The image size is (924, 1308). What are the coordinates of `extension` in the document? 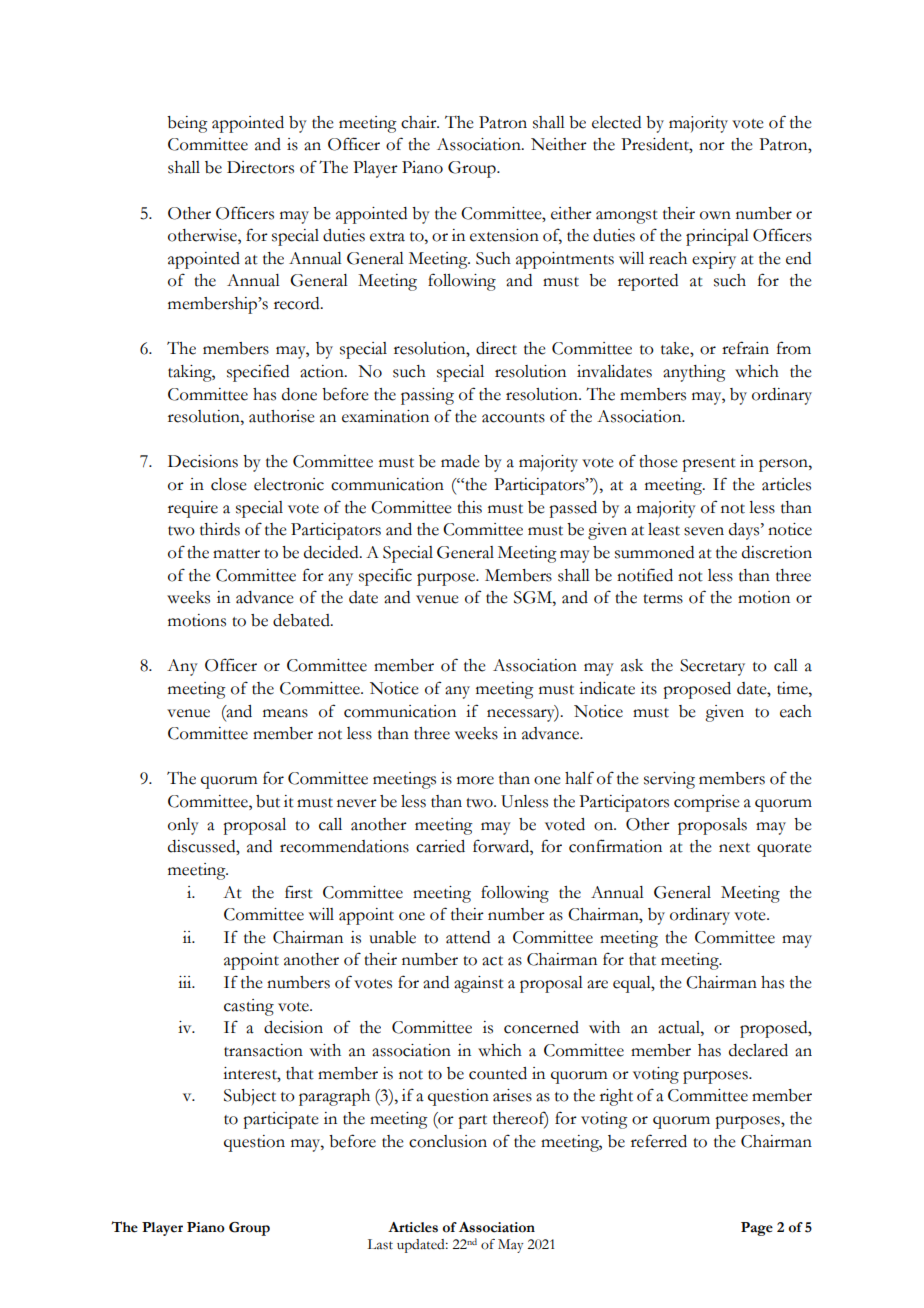 It's located at (504, 235).
